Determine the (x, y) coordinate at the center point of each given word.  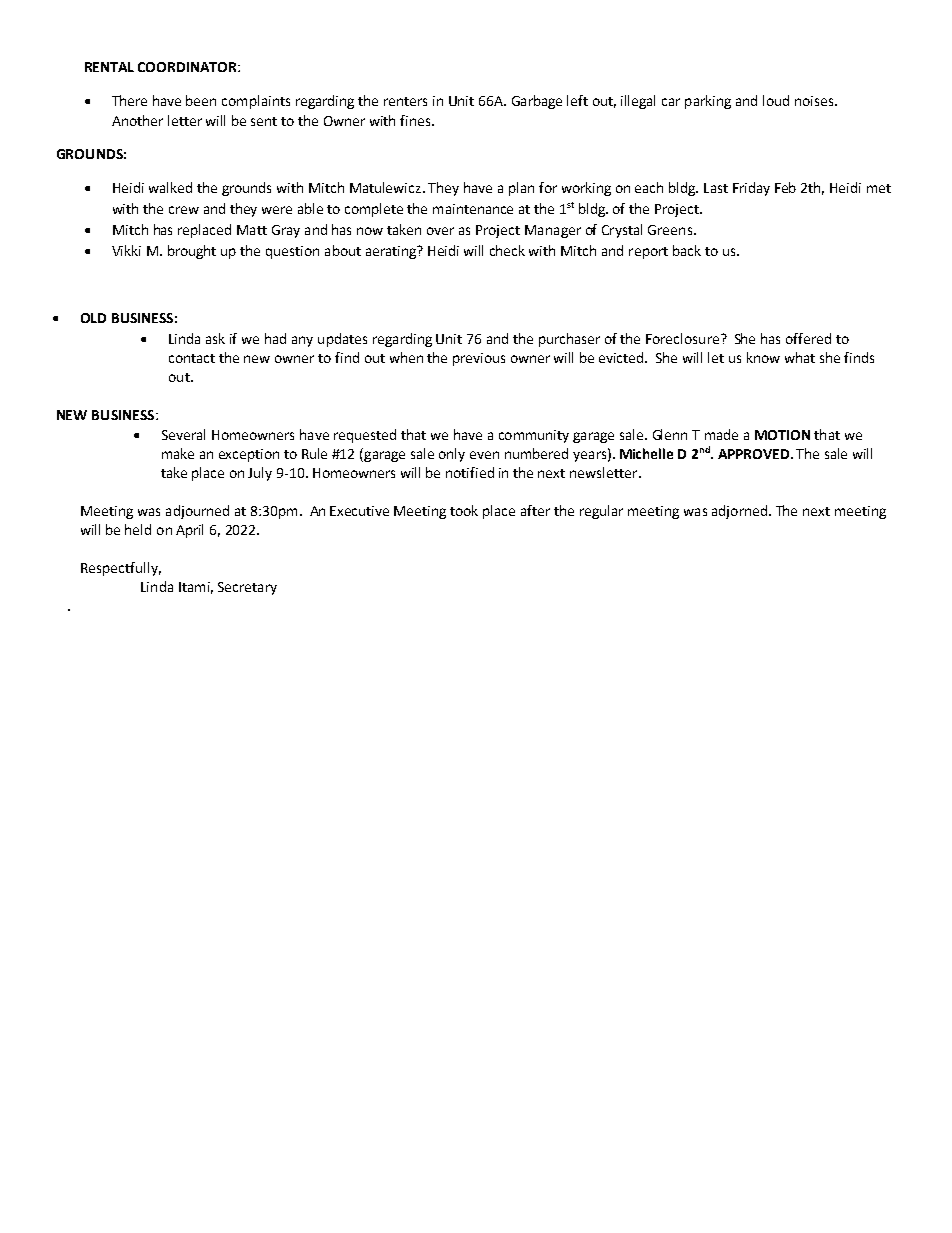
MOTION (782, 435)
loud (776, 100)
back (687, 250)
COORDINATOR (188, 67)
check (507, 250)
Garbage (537, 102)
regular (601, 512)
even (484, 455)
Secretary (247, 588)
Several (183, 434)
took (464, 510)
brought (192, 252)
